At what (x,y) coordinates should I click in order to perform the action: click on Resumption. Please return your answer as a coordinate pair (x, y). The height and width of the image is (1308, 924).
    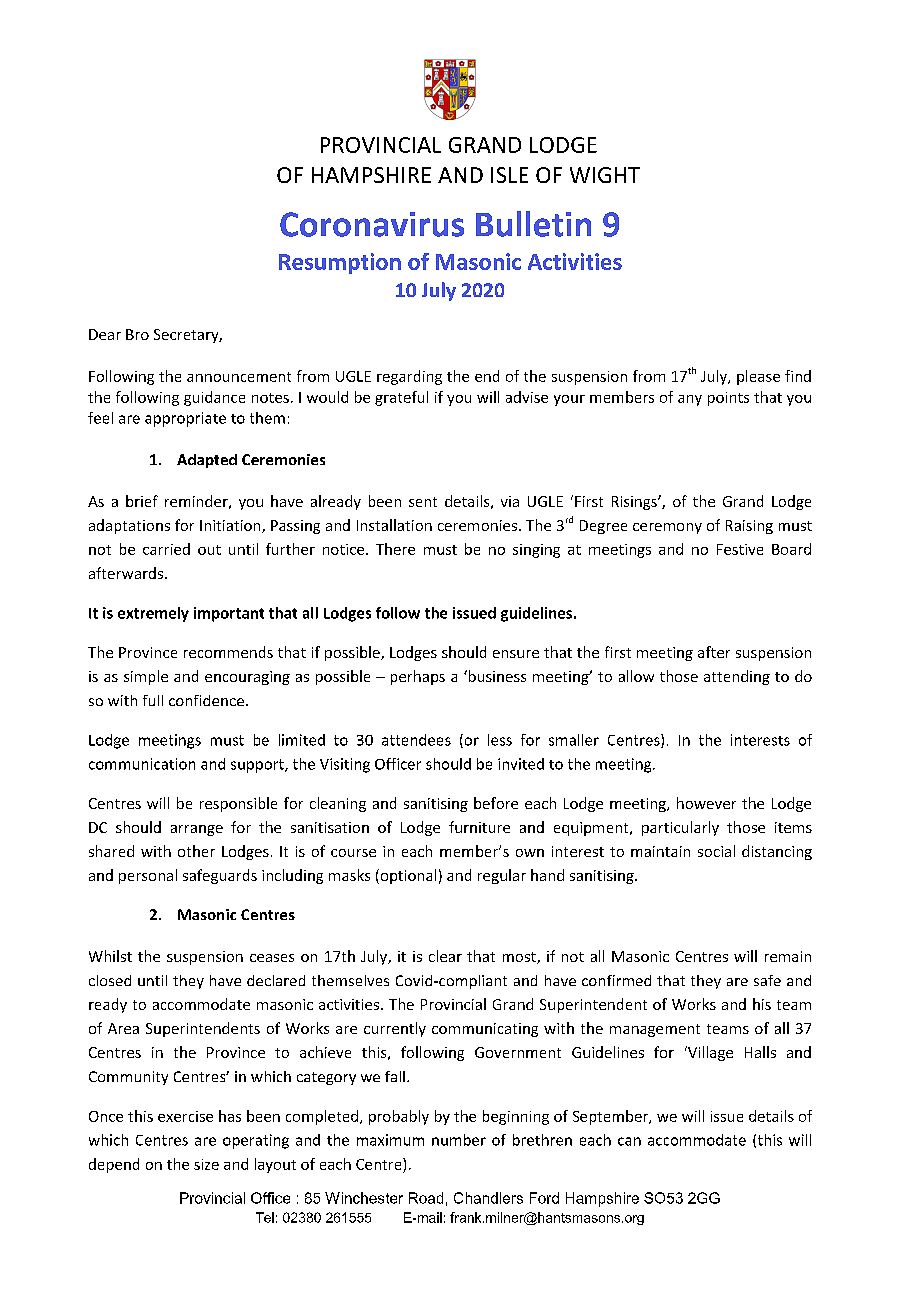
    Looking at the image, I should click on (340, 263).
